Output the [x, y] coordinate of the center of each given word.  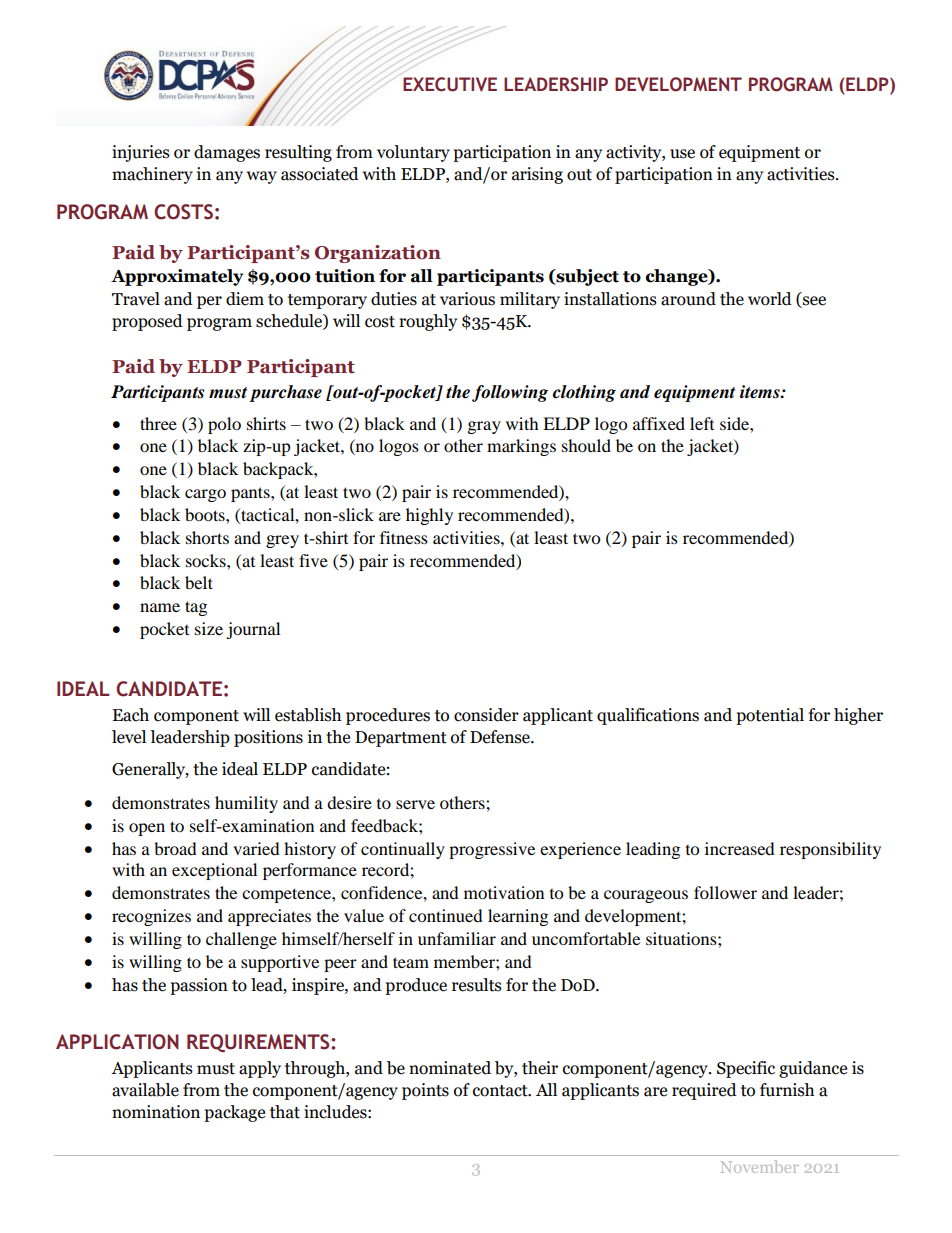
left [702, 423]
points [425, 1091]
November [760, 1166]
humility [246, 804]
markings [521, 447]
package [234, 1113]
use [682, 154]
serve [415, 804]
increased [740, 848]
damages [227, 153]
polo [224, 425]
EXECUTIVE [450, 84]
